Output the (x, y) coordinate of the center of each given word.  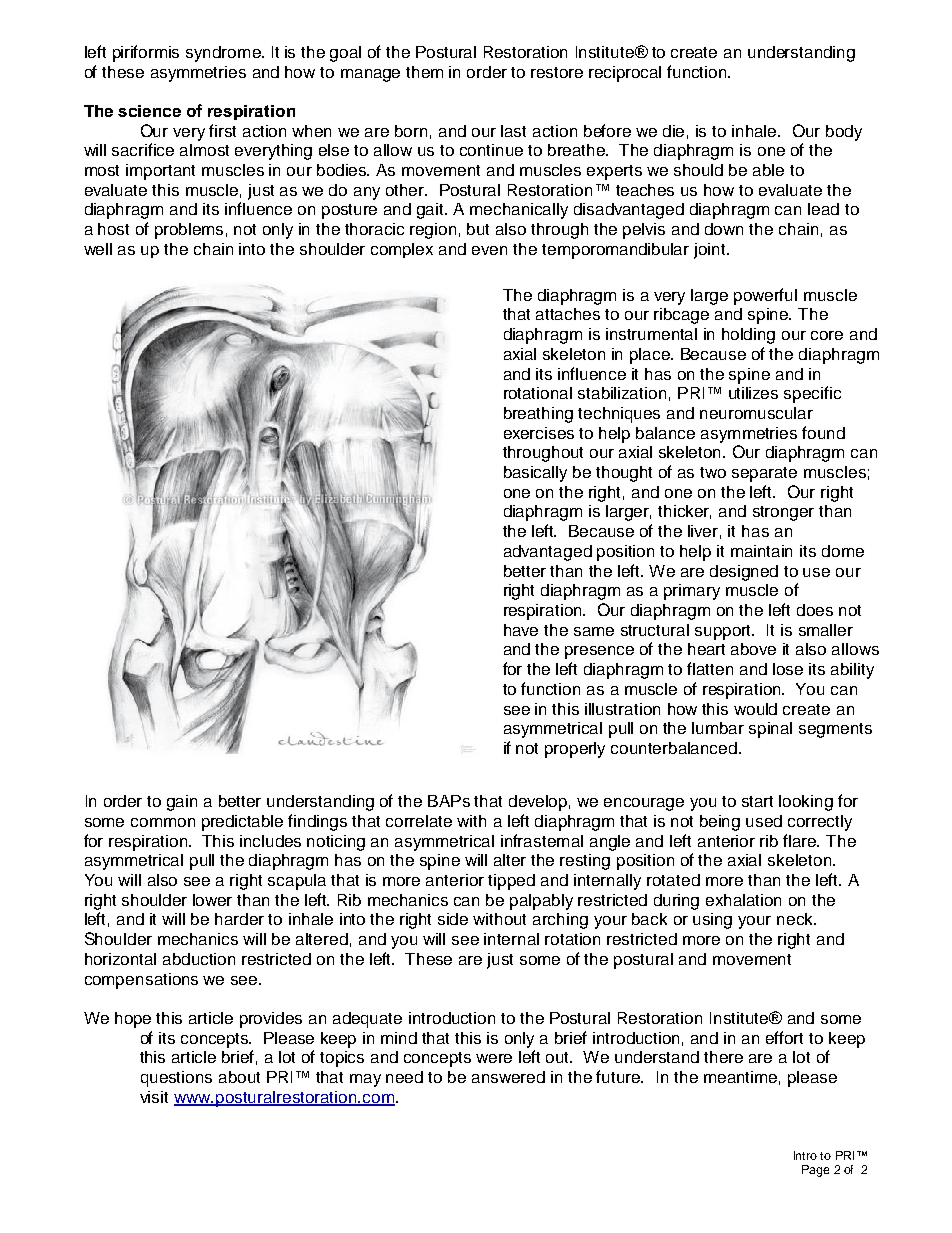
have (521, 630)
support (724, 632)
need (404, 1077)
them (424, 72)
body (844, 133)
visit (154, 1097)
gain (182, 803)
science (149, 111)
